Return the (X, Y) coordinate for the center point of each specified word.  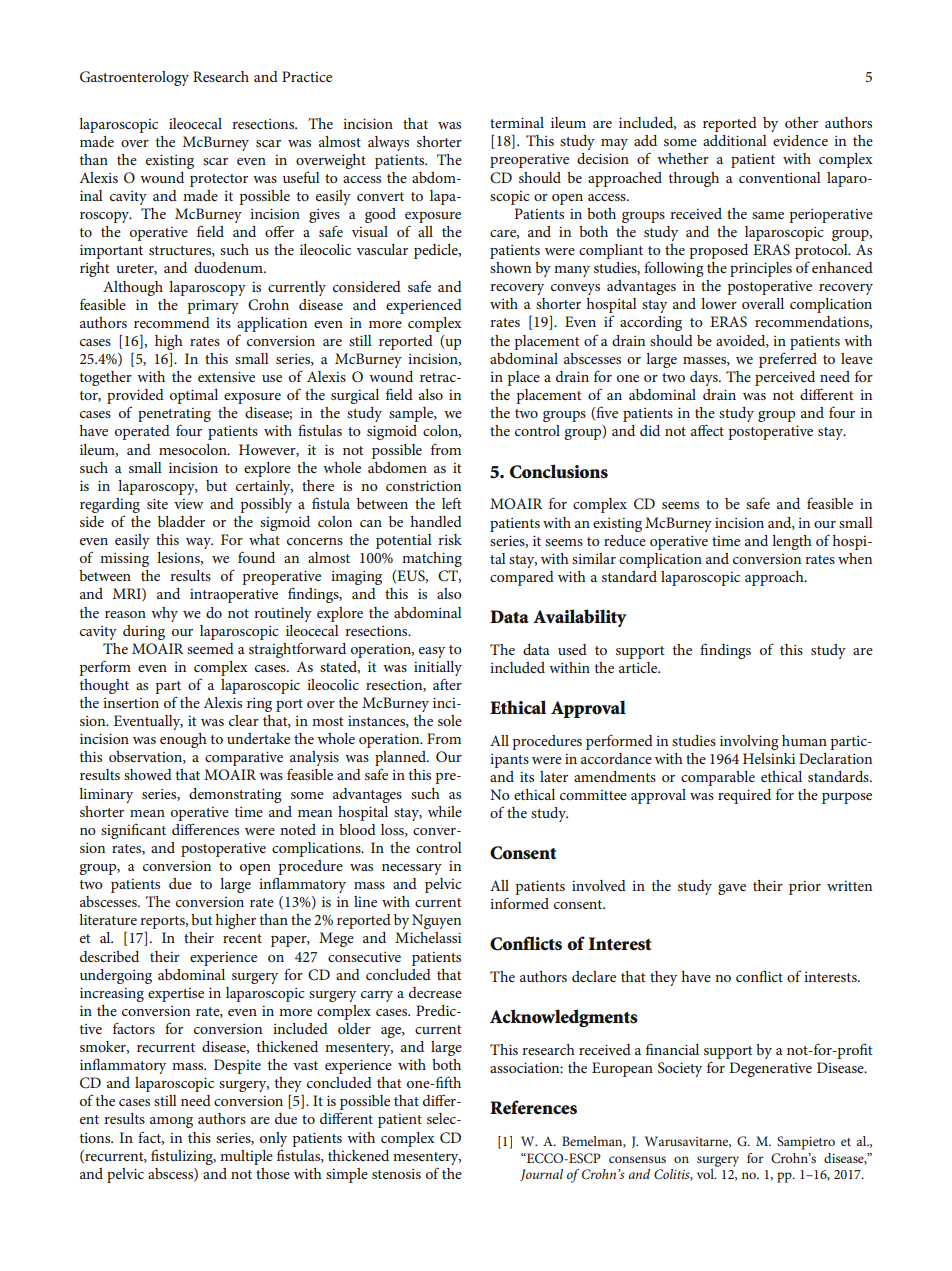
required (744, 796)
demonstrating (235, 795)
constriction (423, 485)
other (801, 122)
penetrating (174, 416)
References (533, 1107)
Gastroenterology (134, 78)
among (171, 1122)
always (388, 143)
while (445, 811)
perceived (785, 378)
